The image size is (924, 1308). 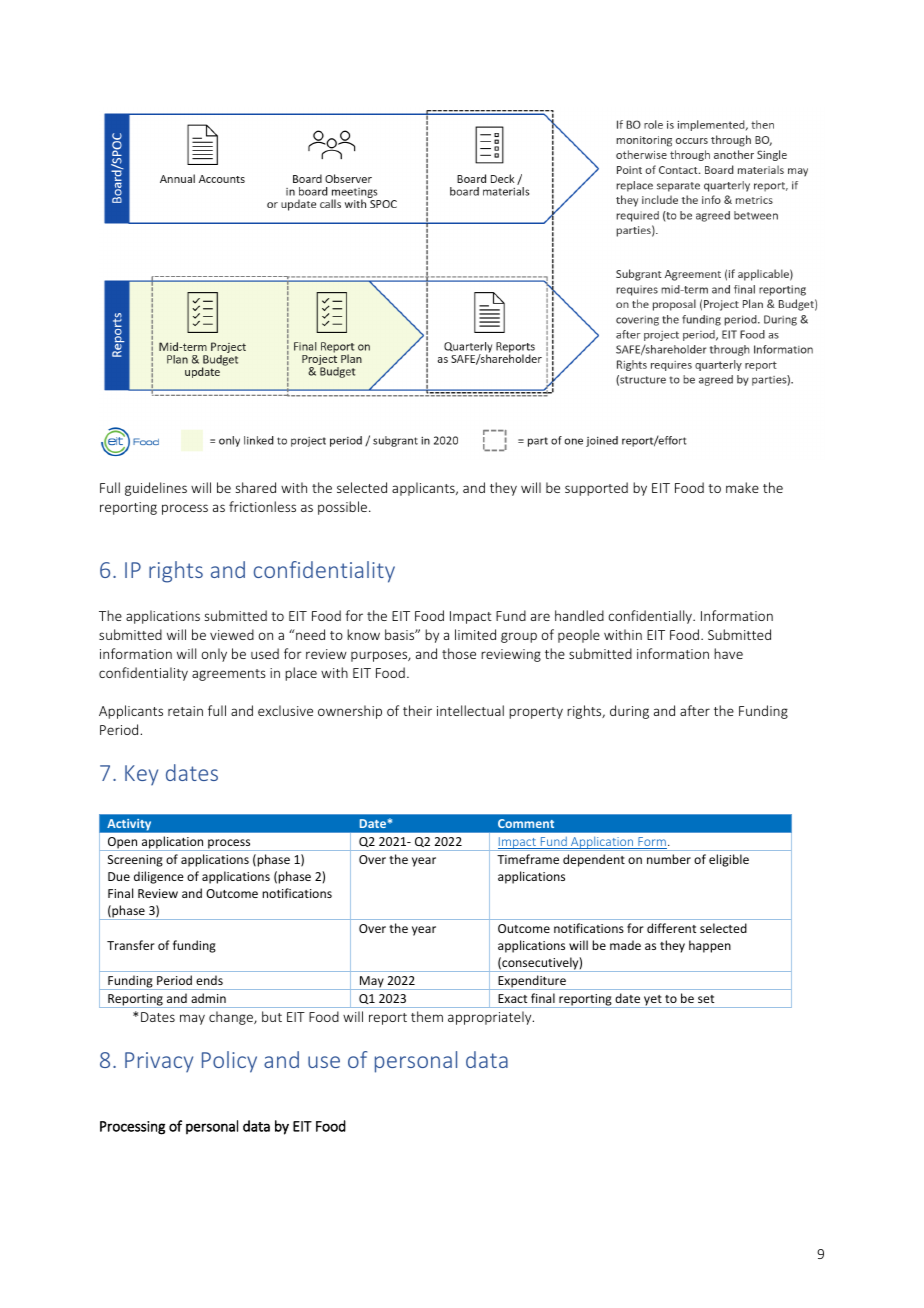 I want to click on them, so click(x=427, y=1016).
